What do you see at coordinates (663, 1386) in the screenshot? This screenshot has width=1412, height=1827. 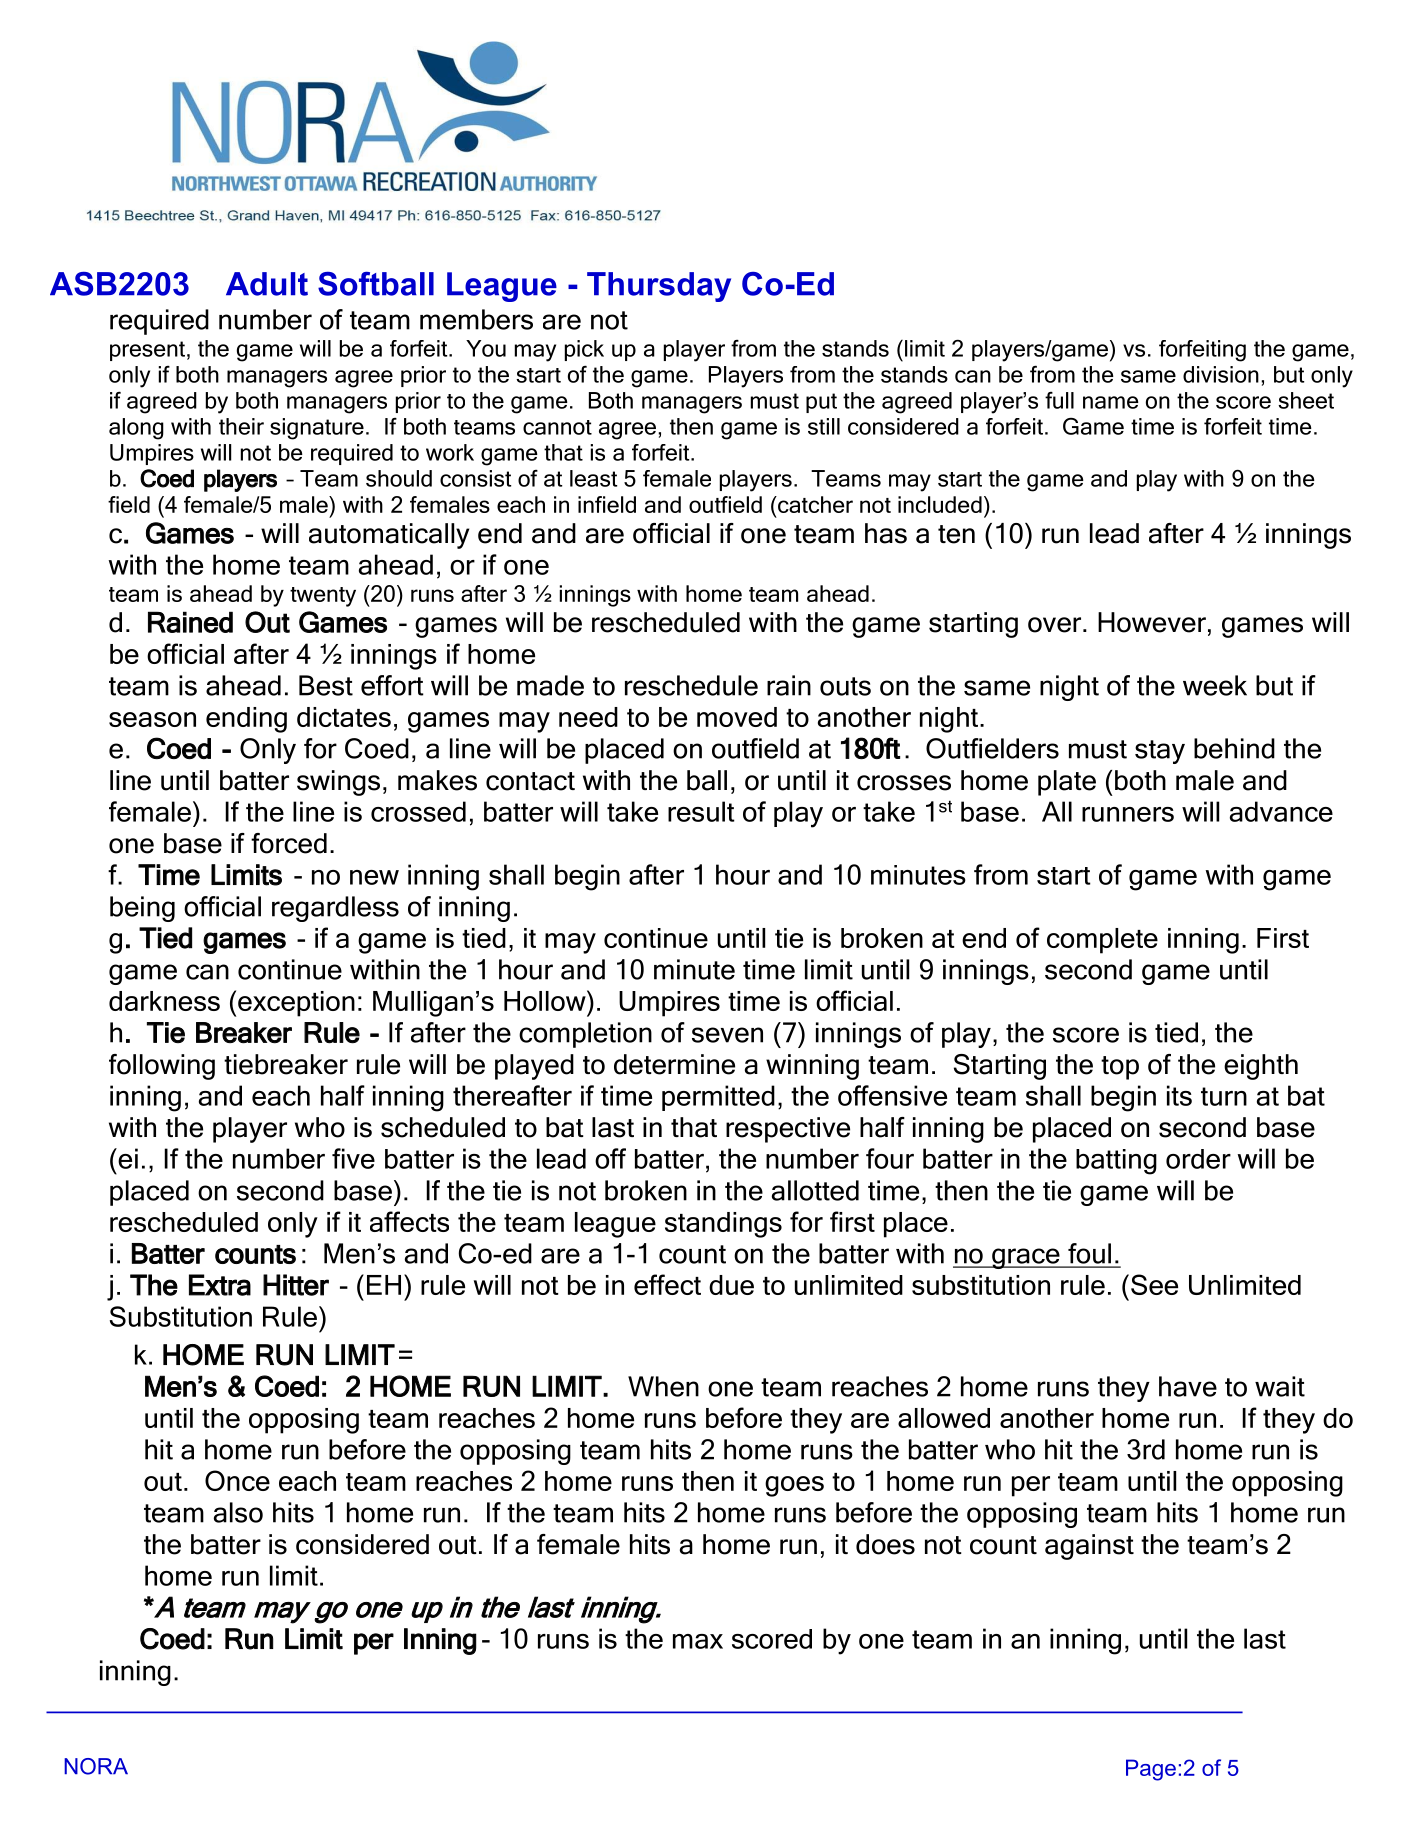 I see `When` at bounding box center [663, 1386].
